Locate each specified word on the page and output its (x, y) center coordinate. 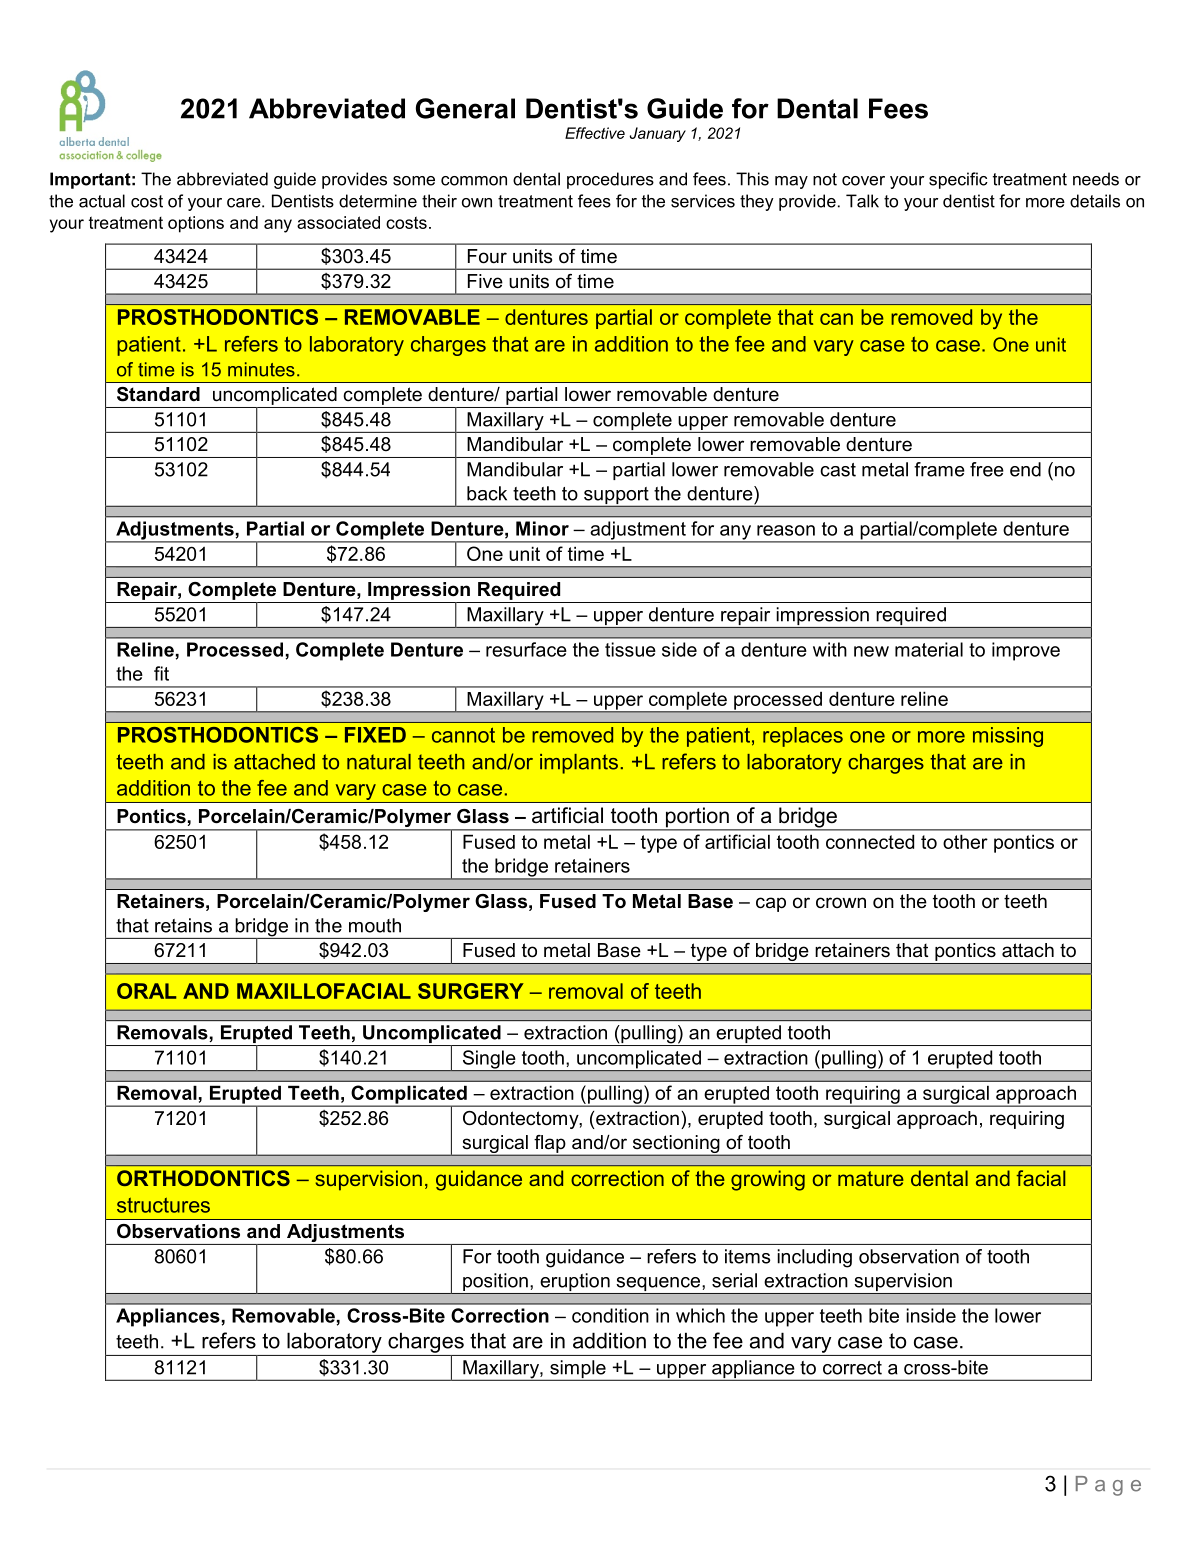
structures (163, 1205)
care (245, 203)
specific (958, 180)
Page (1108, 1486)
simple (578, 1370)
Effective (595, 133)
